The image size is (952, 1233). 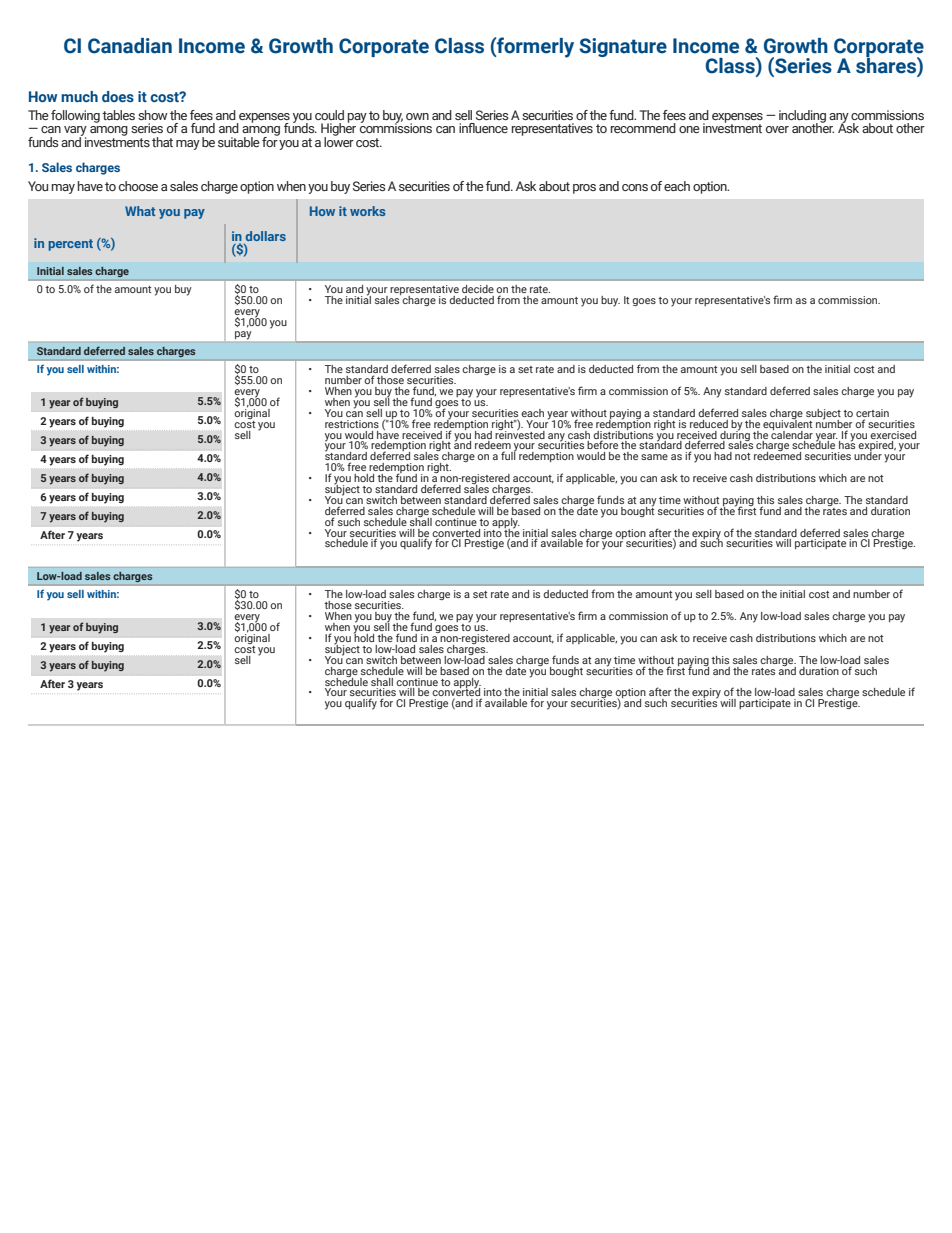 What do you see at coordinates (70, 245) in the page?
I see `percent` at bounding box center [70, 245].
